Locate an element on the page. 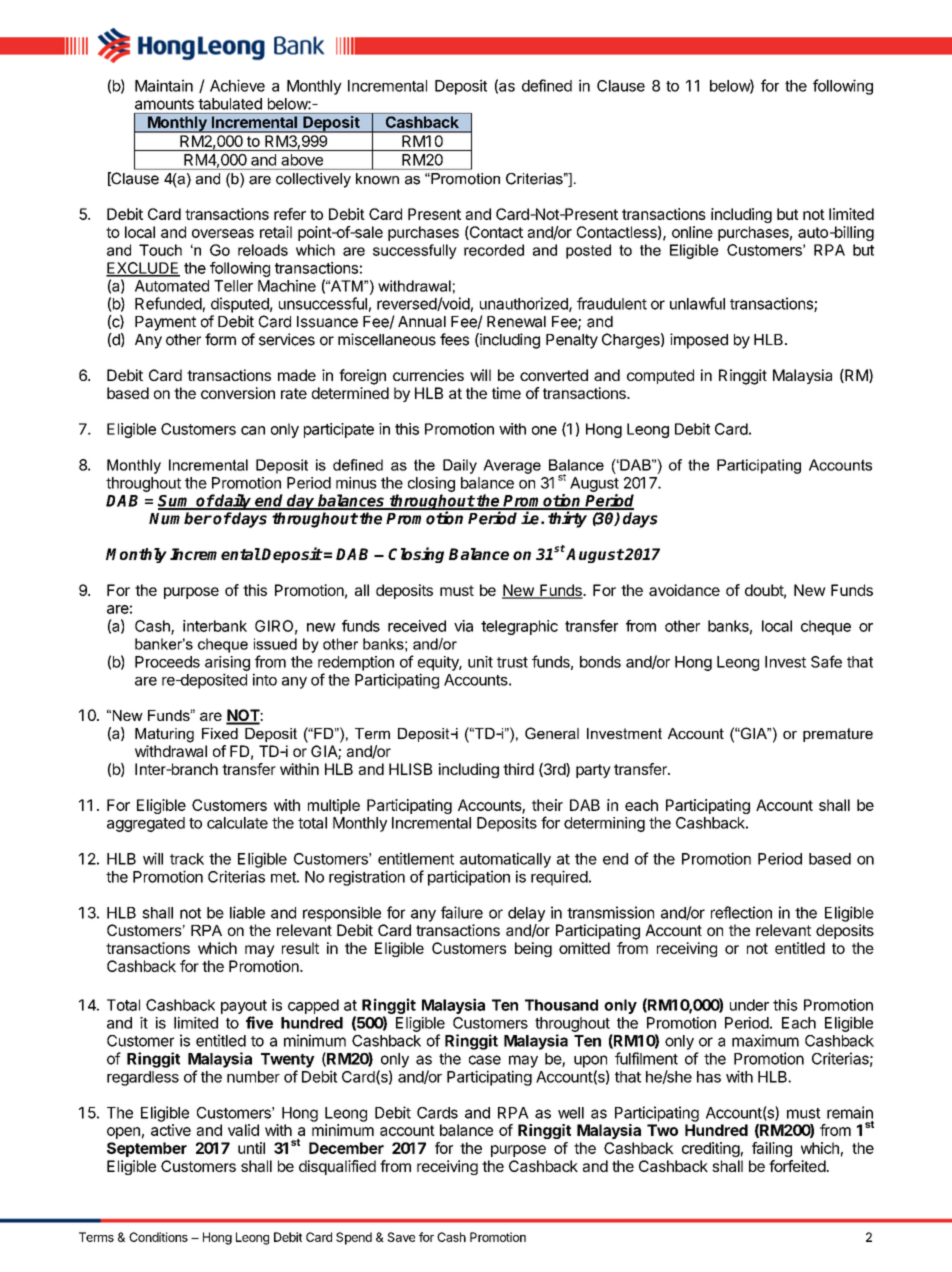  computed is located at coordinates (660, 376).
